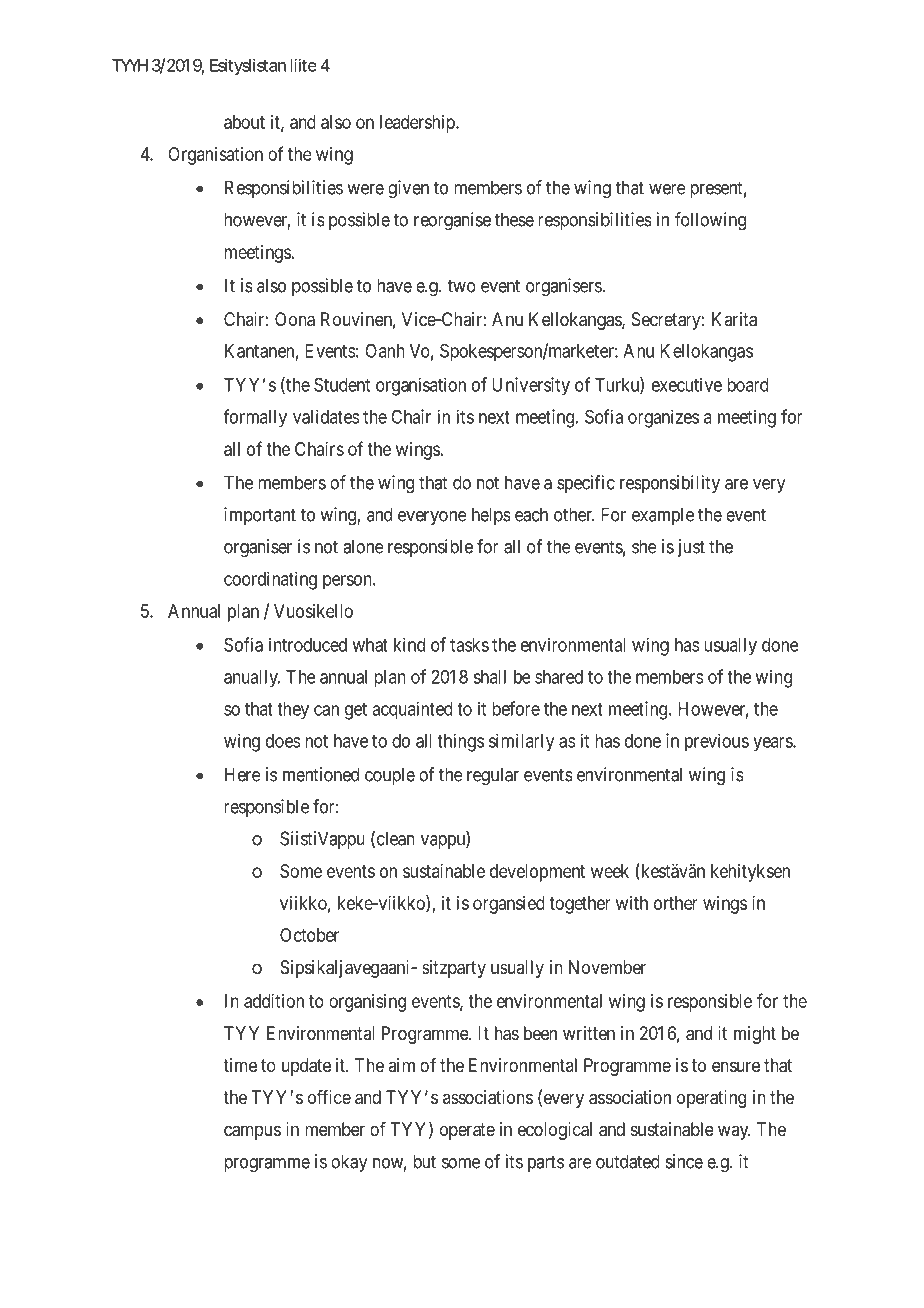  Describe the element at coordinates (717, 743) in the screenshot. I see `previous` at that location.
